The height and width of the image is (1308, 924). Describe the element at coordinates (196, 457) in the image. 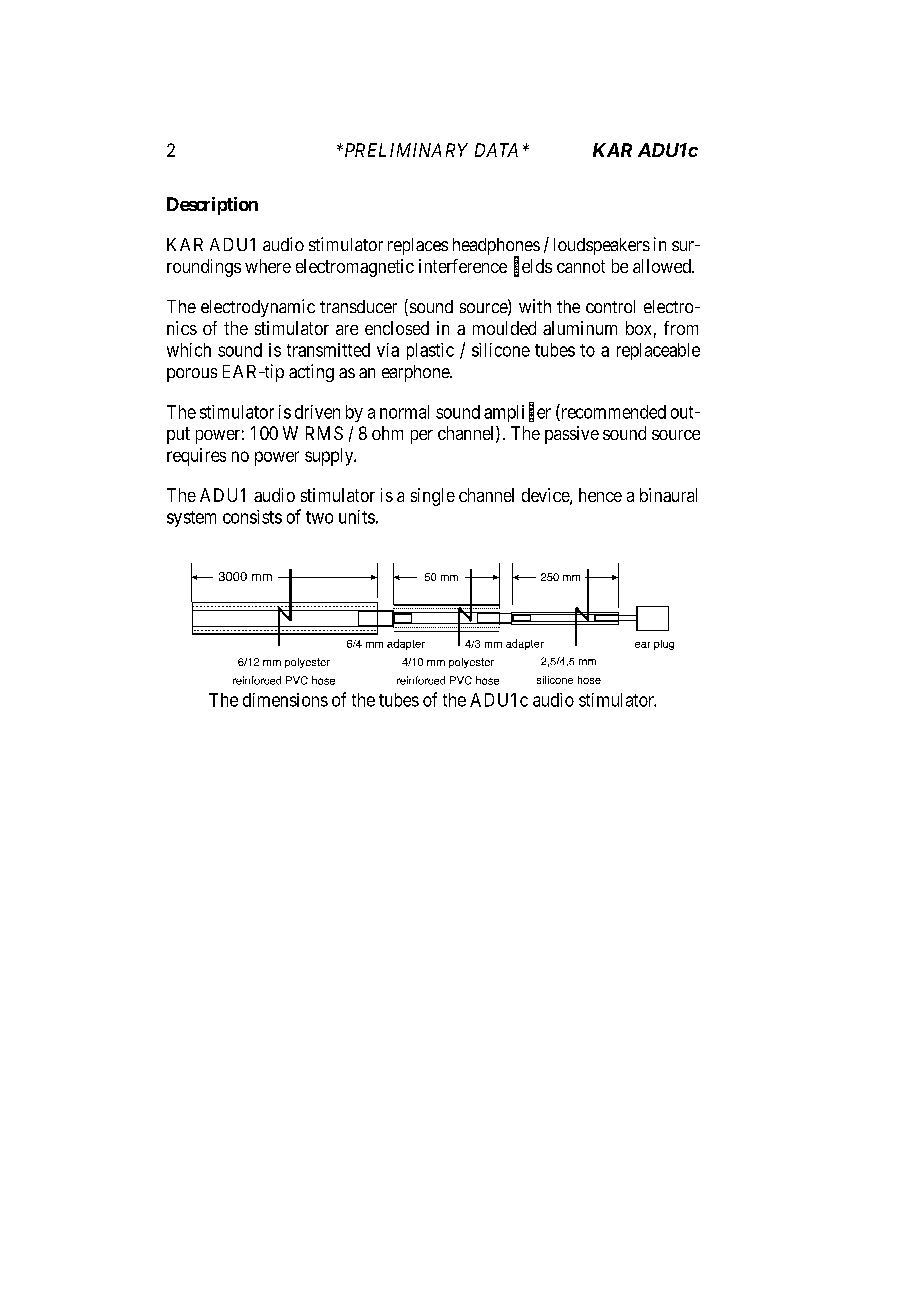

I see `requires` at that location.
